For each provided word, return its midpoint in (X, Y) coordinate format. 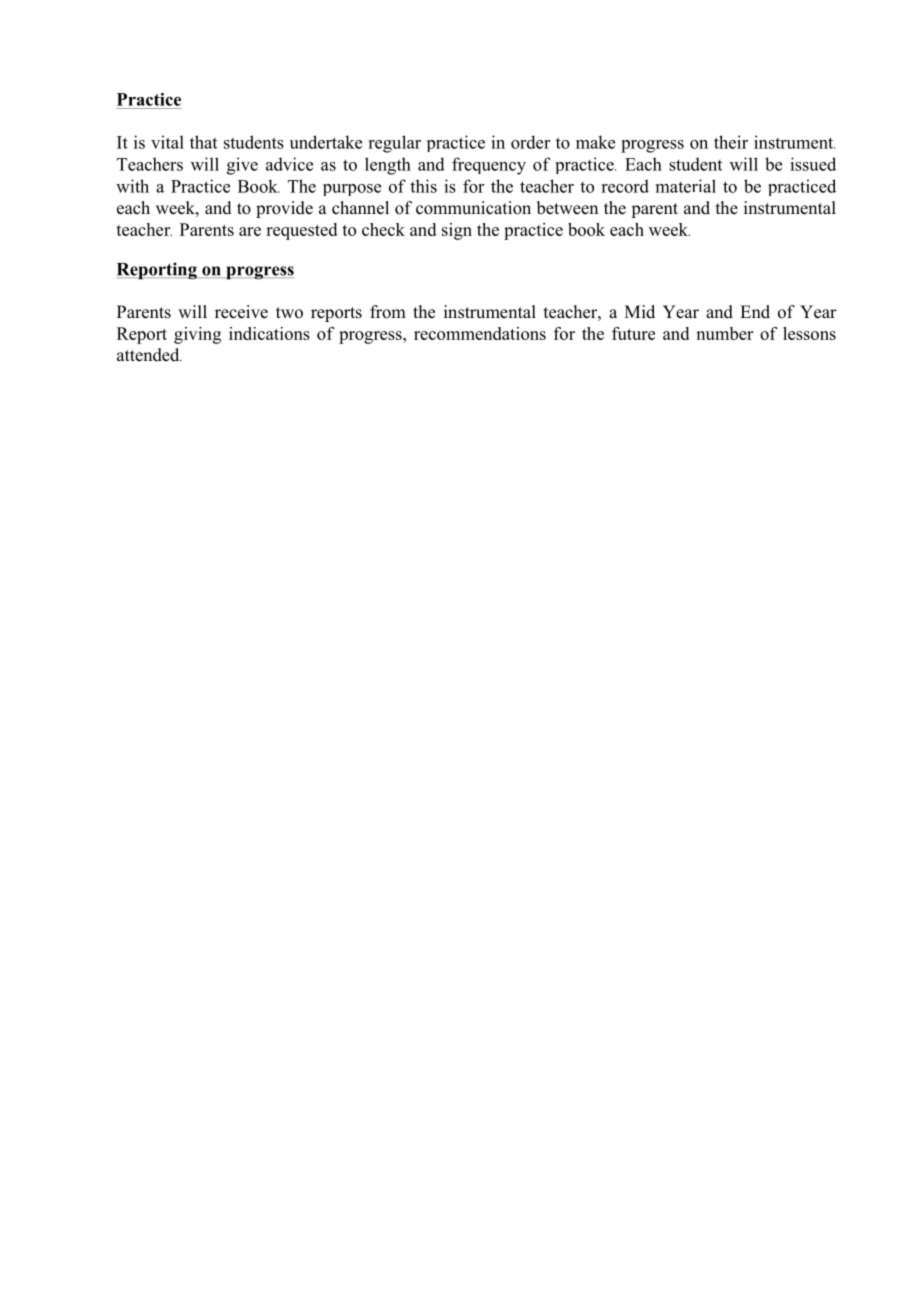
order (530, 142)
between (567, 208)
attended (149, 355)
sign (457, 231)
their (731, 142)
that (203, 142)
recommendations (480, 333)
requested (301, 231)
